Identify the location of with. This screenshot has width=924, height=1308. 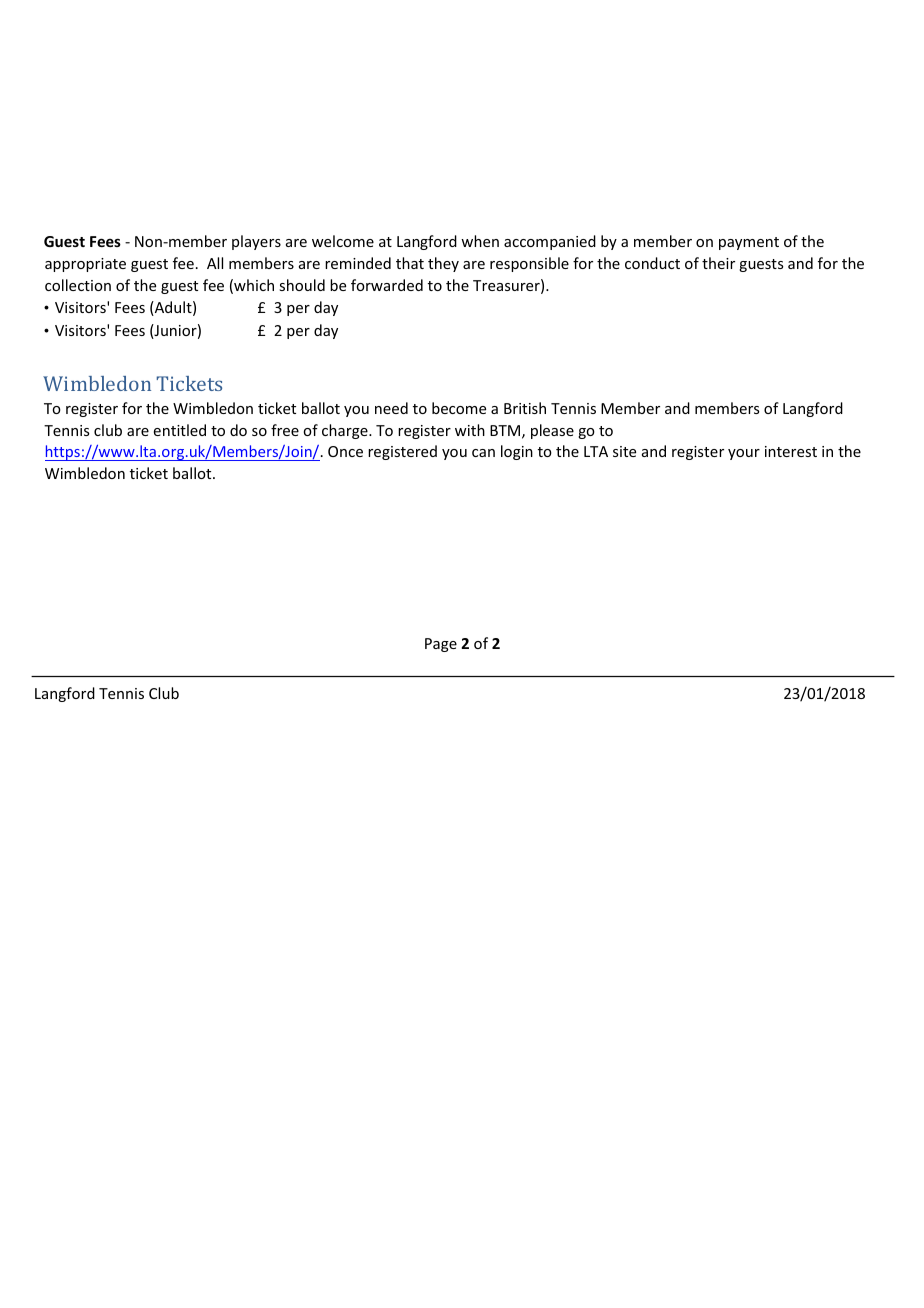
(470, 430).
